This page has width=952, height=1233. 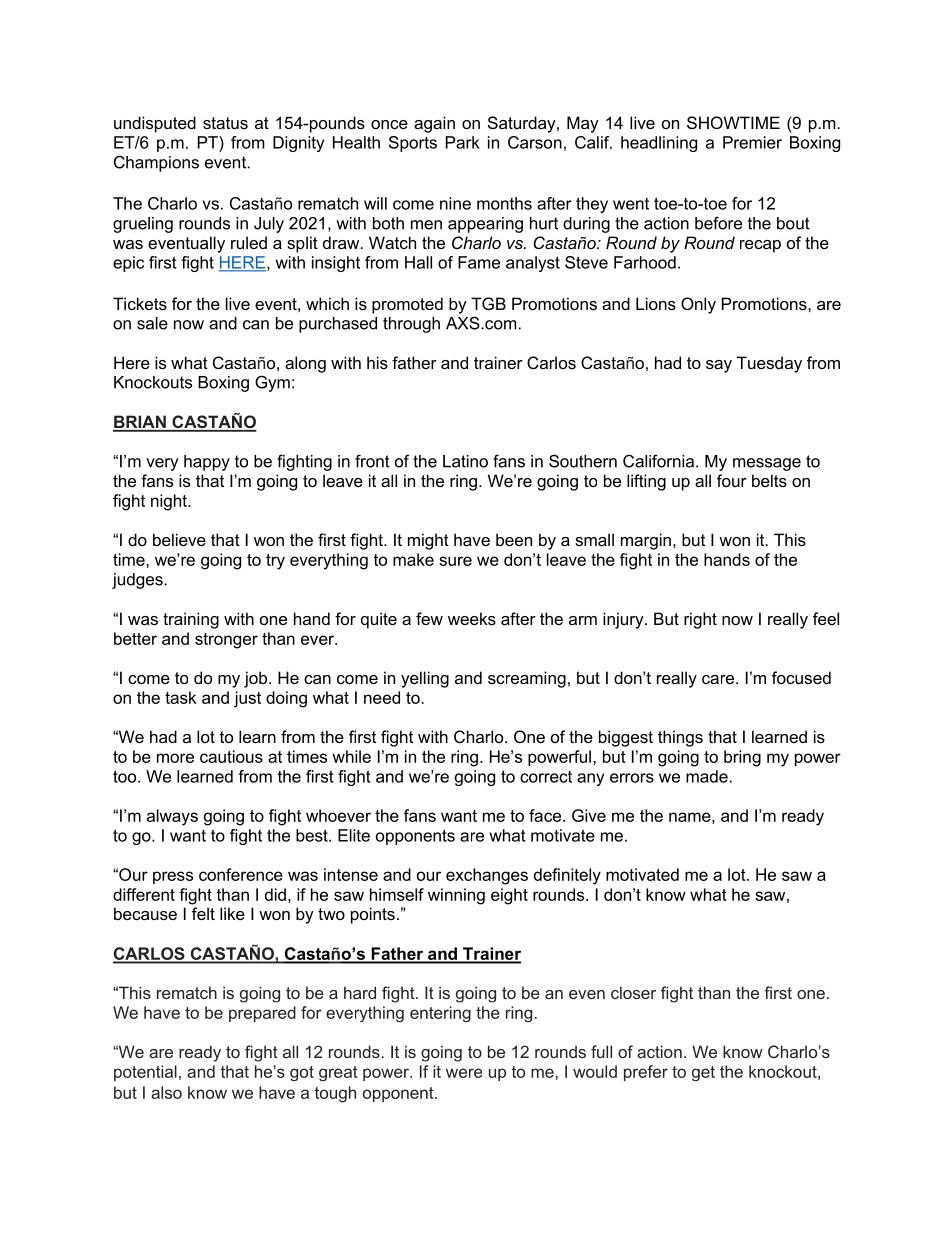 What do you see at coordinates (172, 817) in the page?
I see `always` at bounding box center [172, 817].
